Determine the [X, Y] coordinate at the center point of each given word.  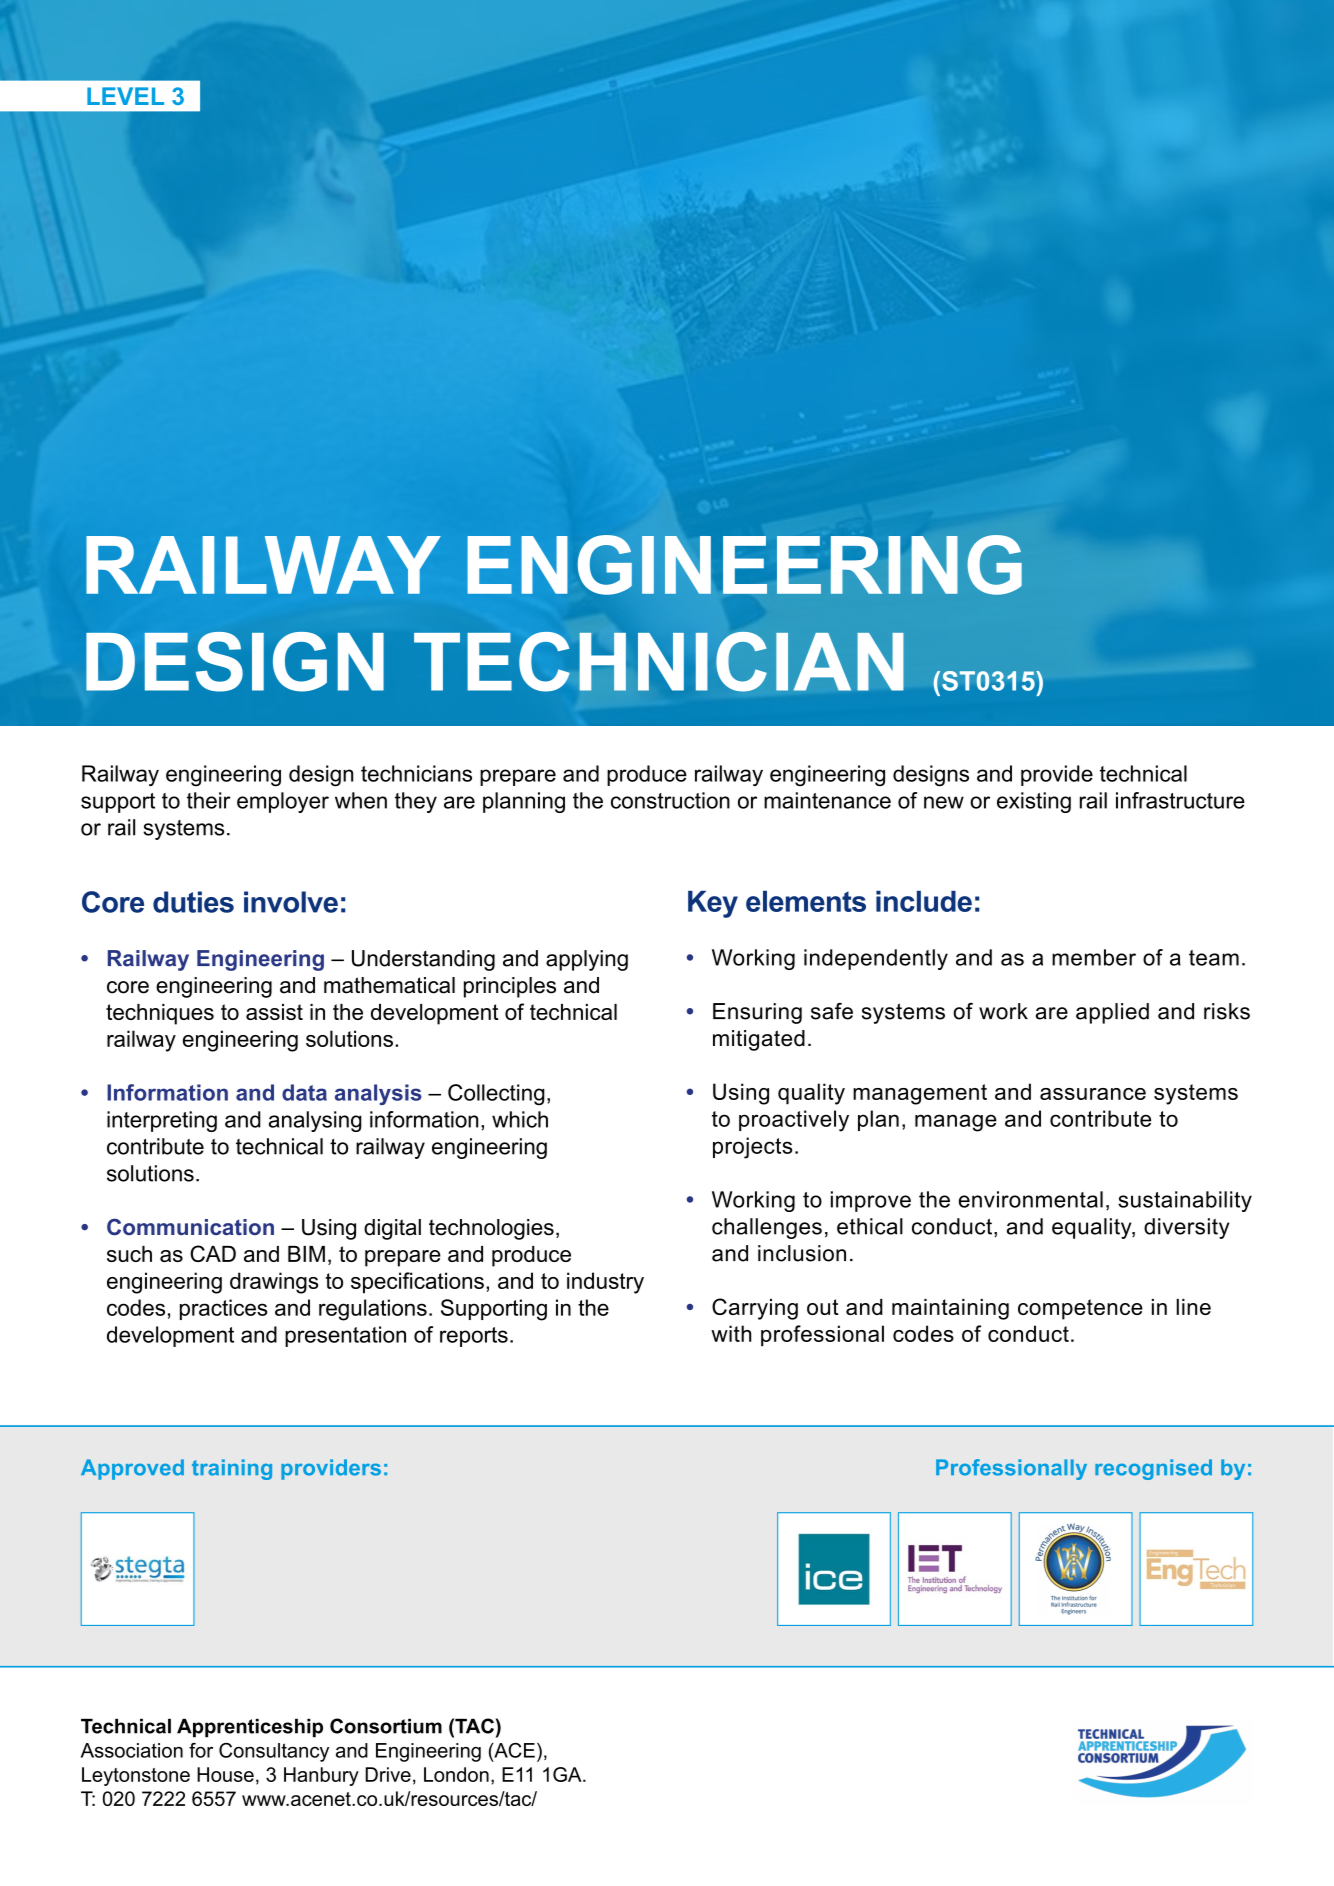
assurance [1093, 1094]
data [304, 1092]
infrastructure [1180, 800]
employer [283, 802]
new [944, 802]
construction [670, 800]
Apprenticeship [250, 1728]
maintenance [827, 800]
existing [1034, 802]
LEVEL [125, 96]
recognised [1153, 1469]
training [232, 1469]
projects [752, 1148]
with [731, 1333]
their [209, 800]
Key [713, 904]
